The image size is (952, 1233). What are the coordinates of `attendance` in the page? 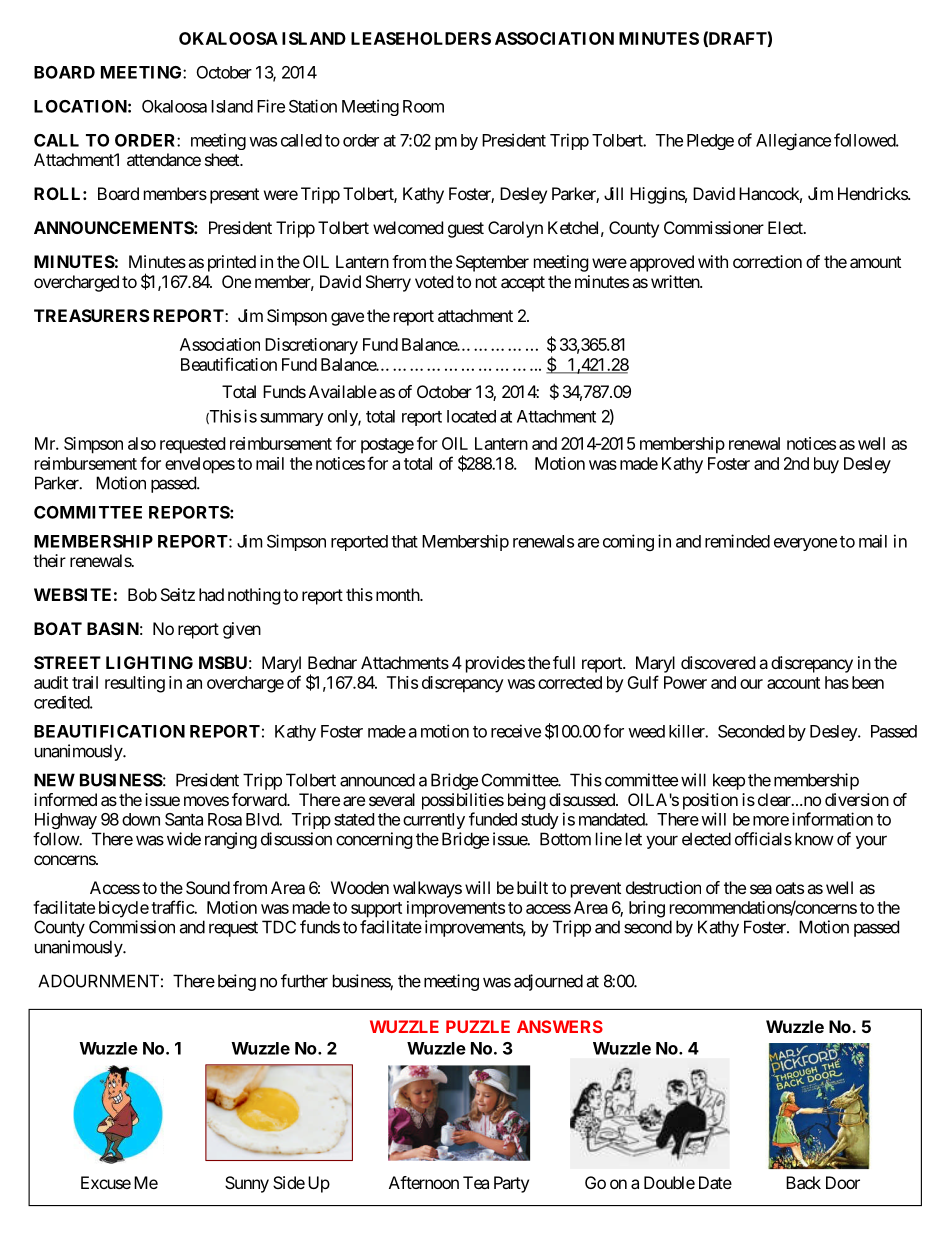 It's located at (164, 159).
